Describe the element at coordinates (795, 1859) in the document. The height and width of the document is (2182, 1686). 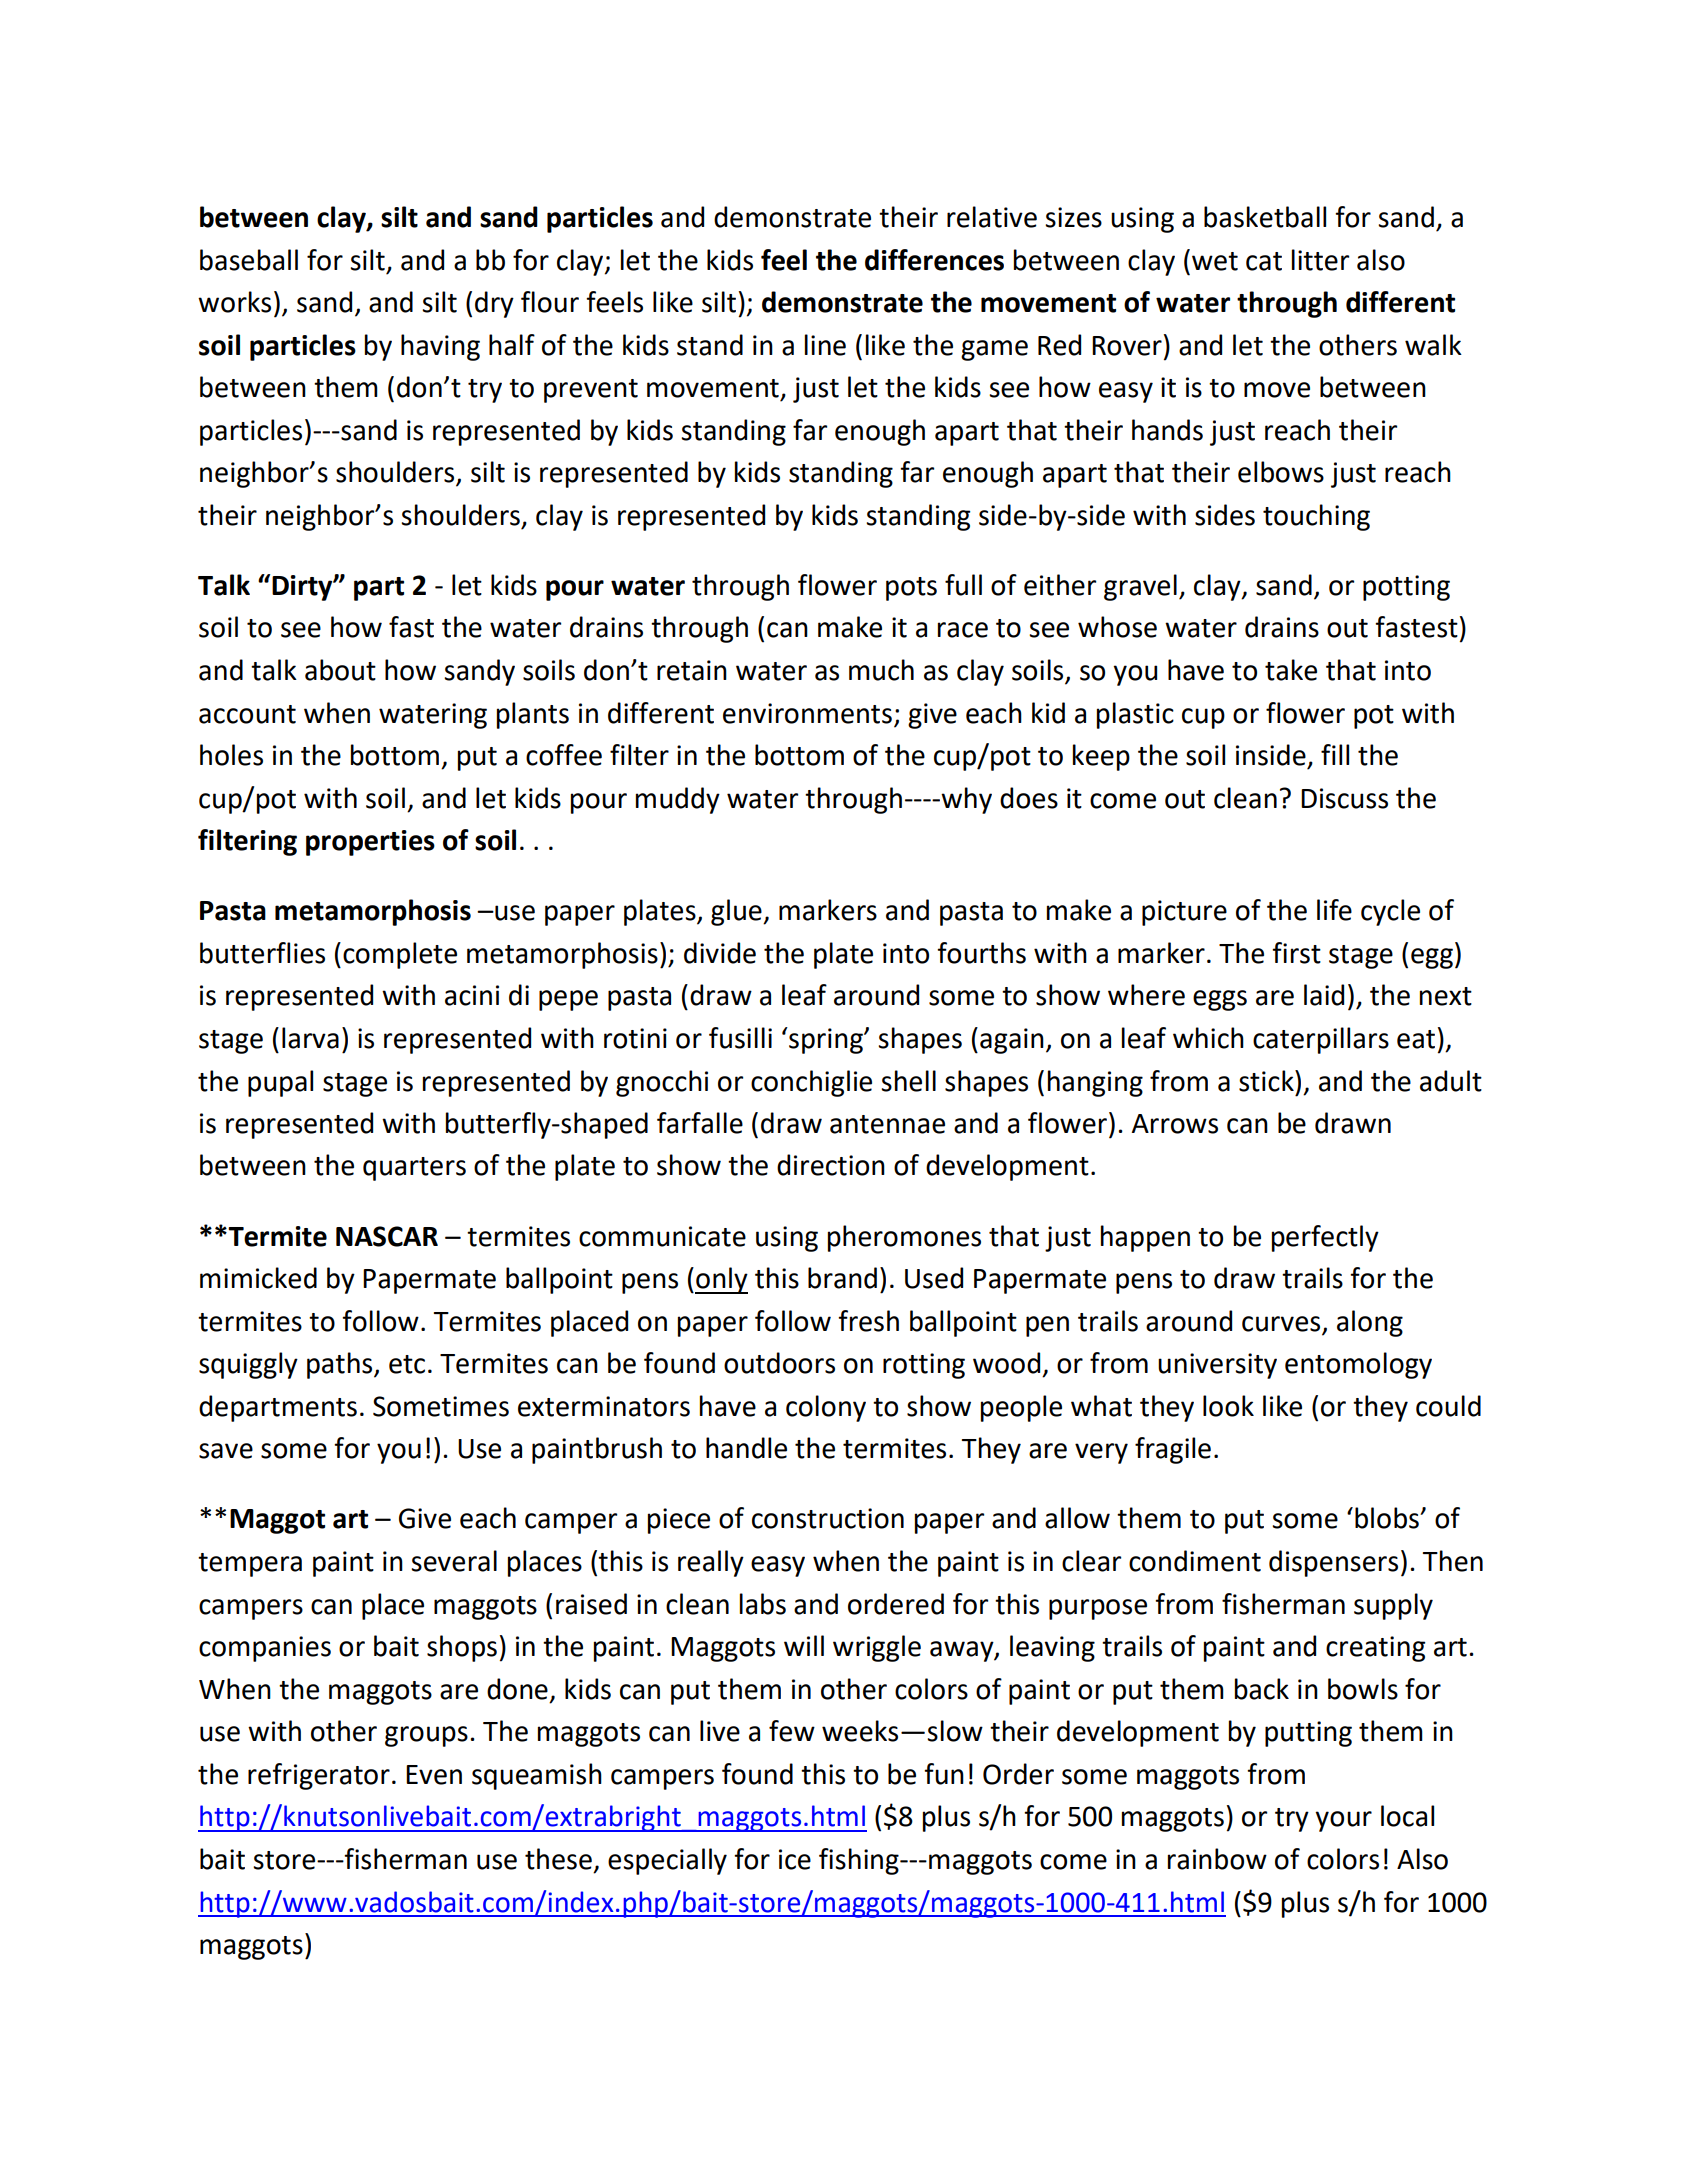
I see `ice` at that location.
